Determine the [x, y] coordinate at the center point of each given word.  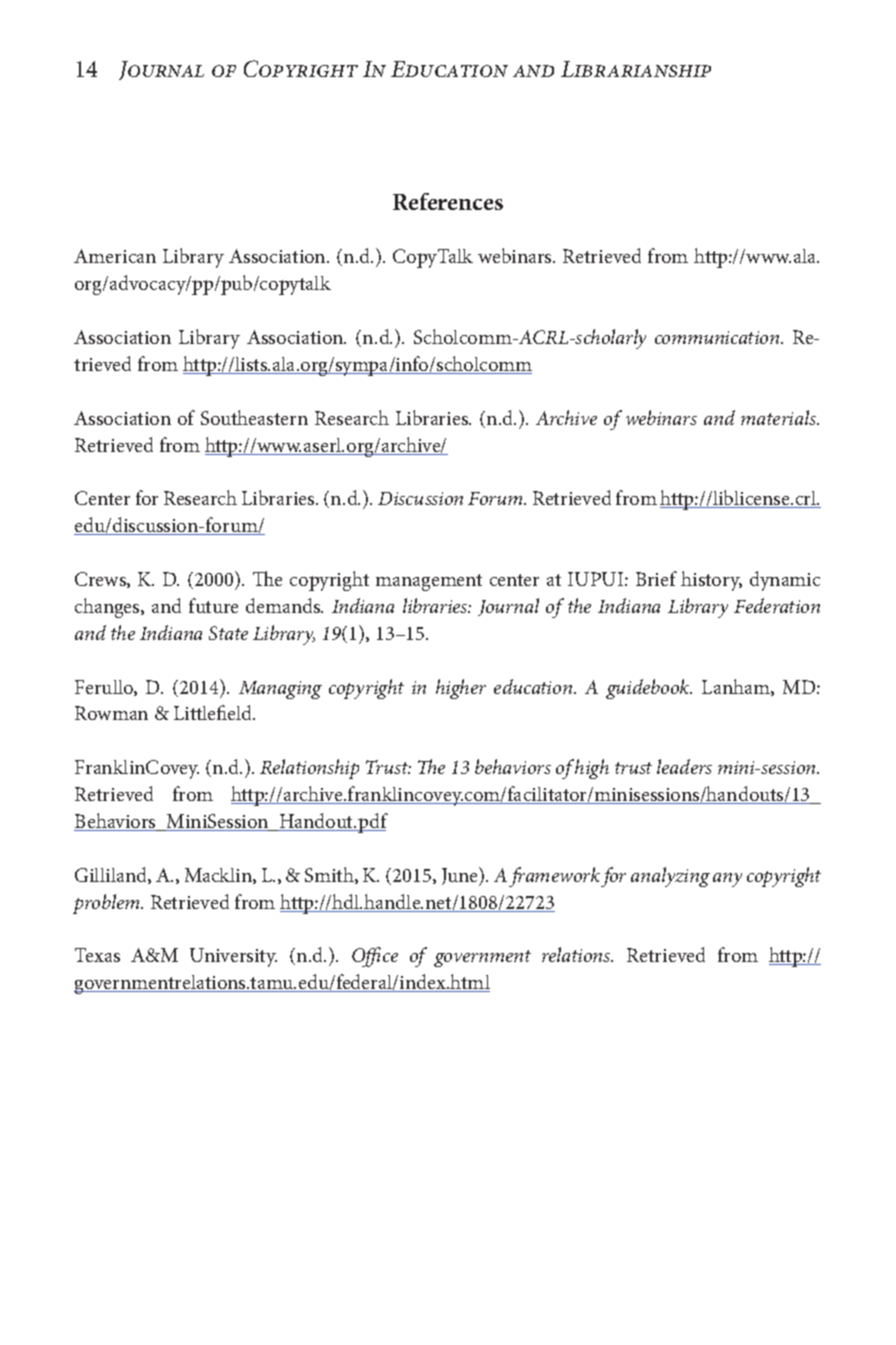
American [115, 256]
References [448, 201]
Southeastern [254, 417]
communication [718, 337]
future [213, 605]
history [711, 581]
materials [780, 417]
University [233, 957]
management [429, 582]
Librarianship [636, 69]
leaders [684, 766]
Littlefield [214, 712]
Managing [280, 690]
